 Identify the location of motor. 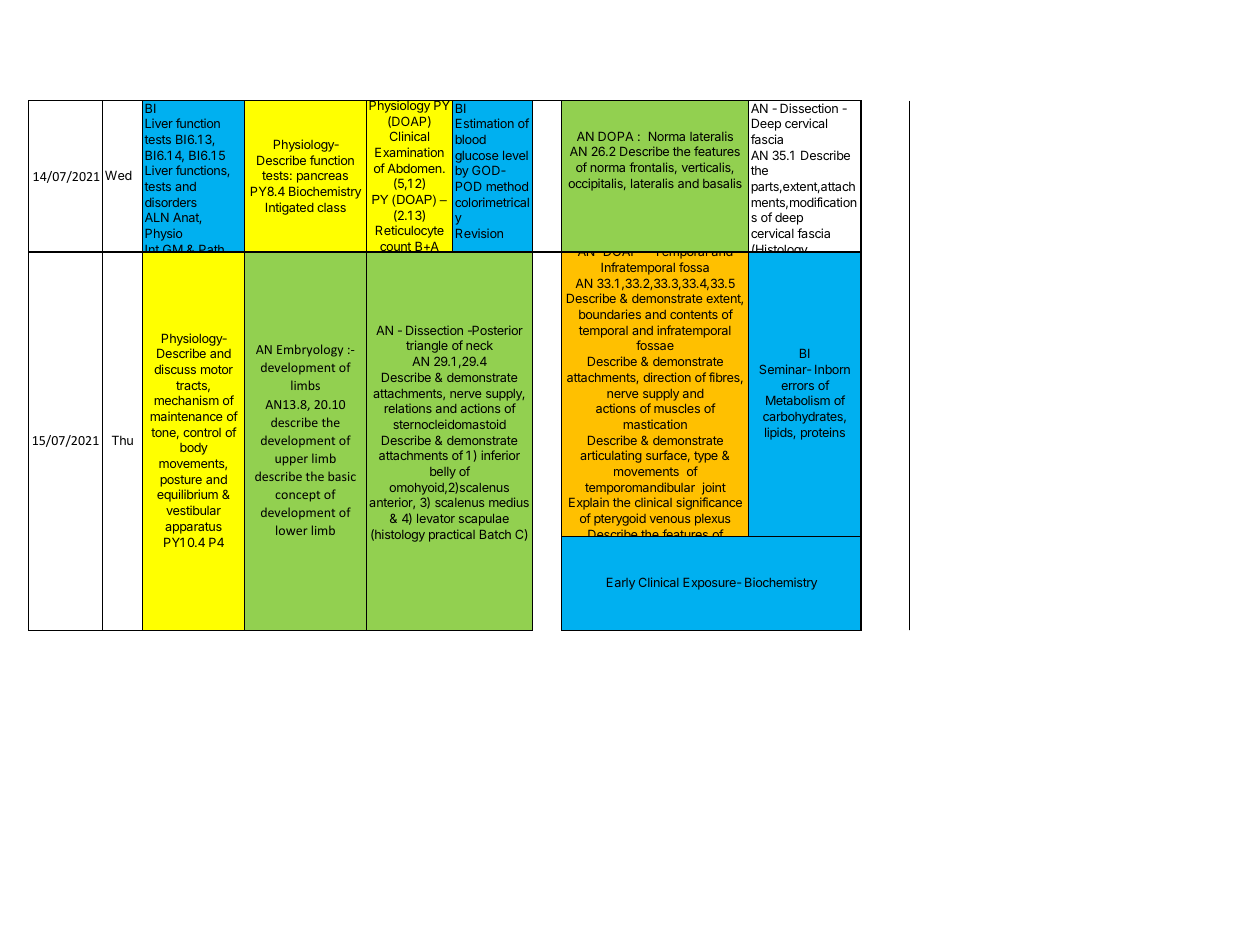
(217, 369).
